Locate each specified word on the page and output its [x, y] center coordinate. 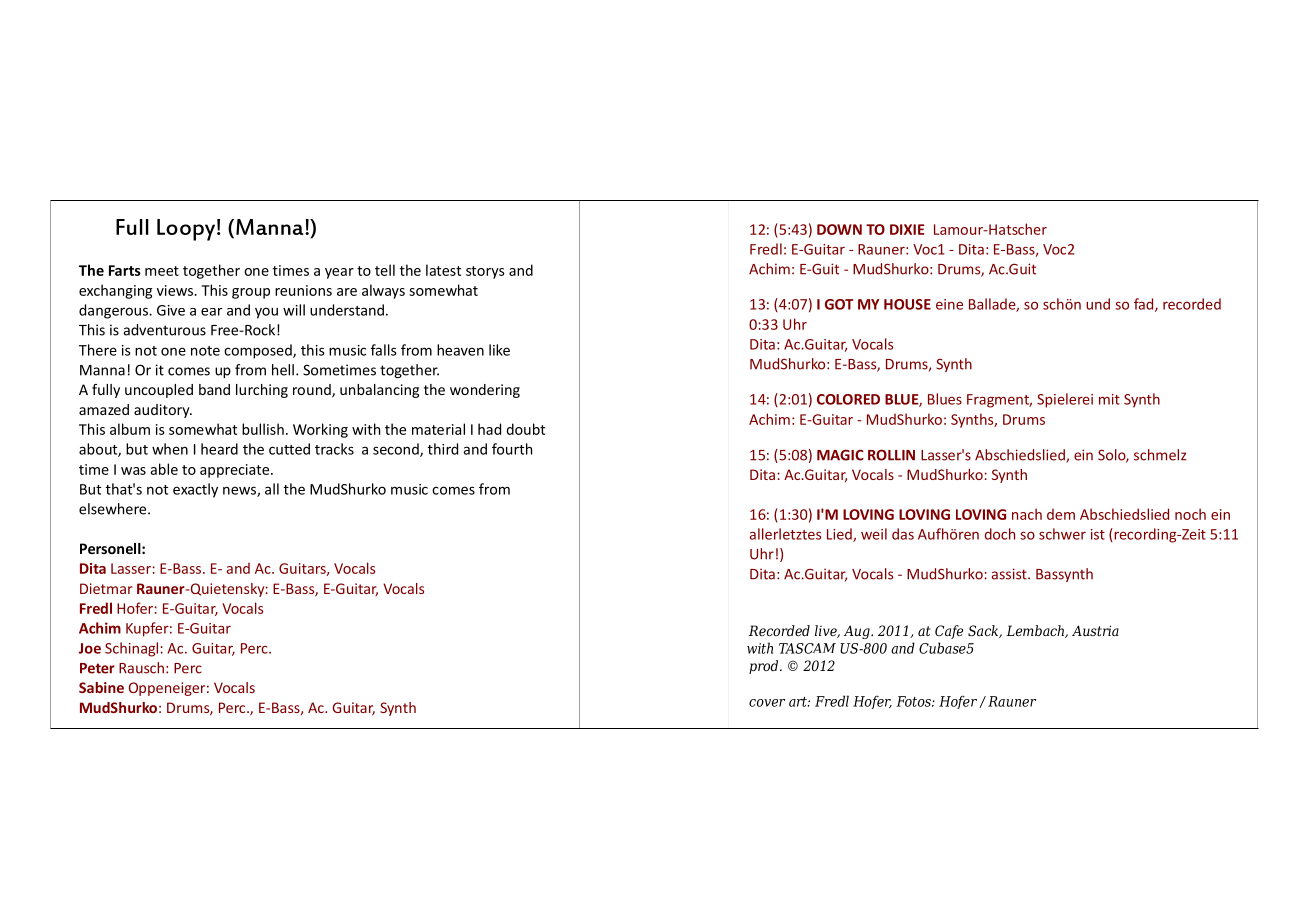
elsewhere [114, 509]
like [499, 350]
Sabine [101, 687]
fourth [512, 449]
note [205, 351]
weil [874, 534]
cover [767, 703]
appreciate [236, 471]
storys [485, 272]
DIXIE [907, 229]
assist [1010, 574]
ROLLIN [891, 455]
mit [1109, 399]
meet [162, 271]
